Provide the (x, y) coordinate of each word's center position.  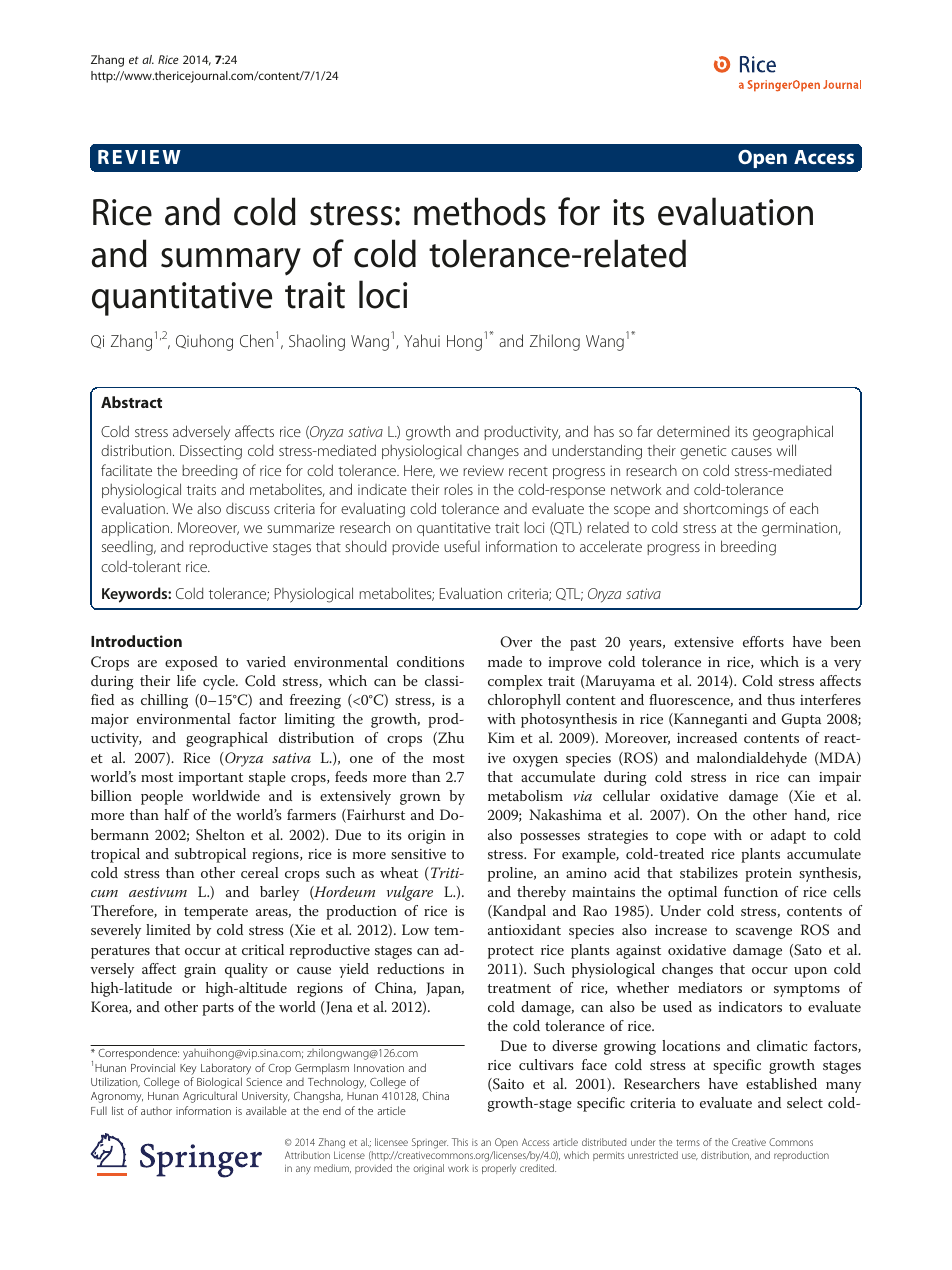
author (156, 1111)
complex (515, 682)
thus (781, 699)
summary (231, 262)
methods (480, 211)
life (186, 680)
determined (693, 431)
